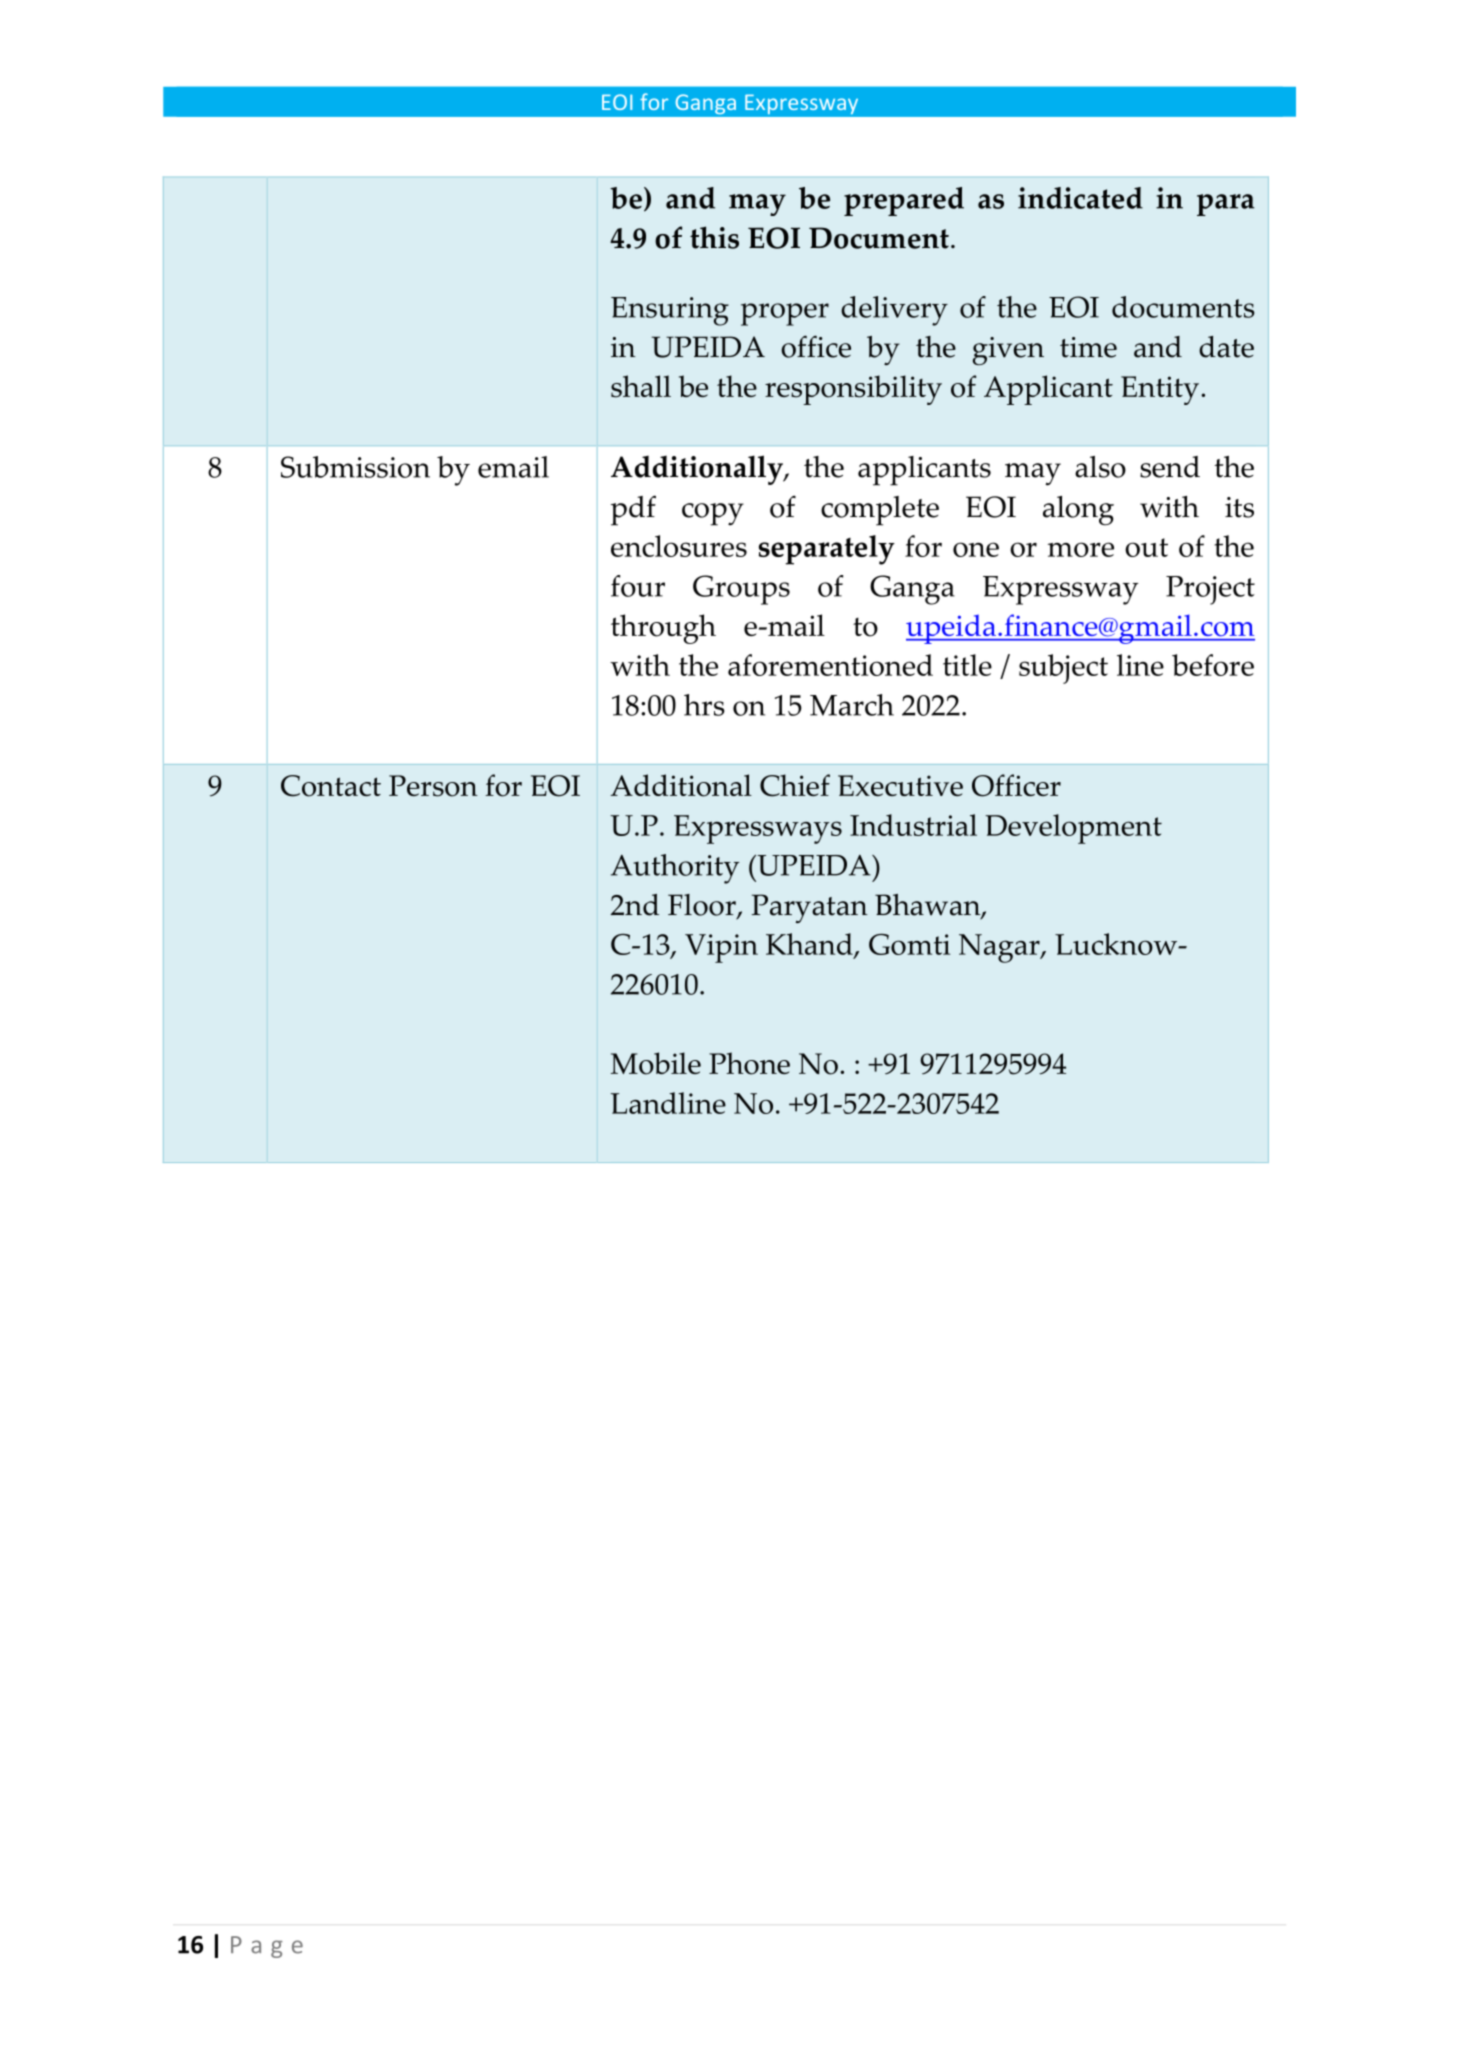 The height and width of the screenshot is (2063, 1459). Describe the element at coordinates (749, 1063) in the screenshot. I see `Phone` at that location.
